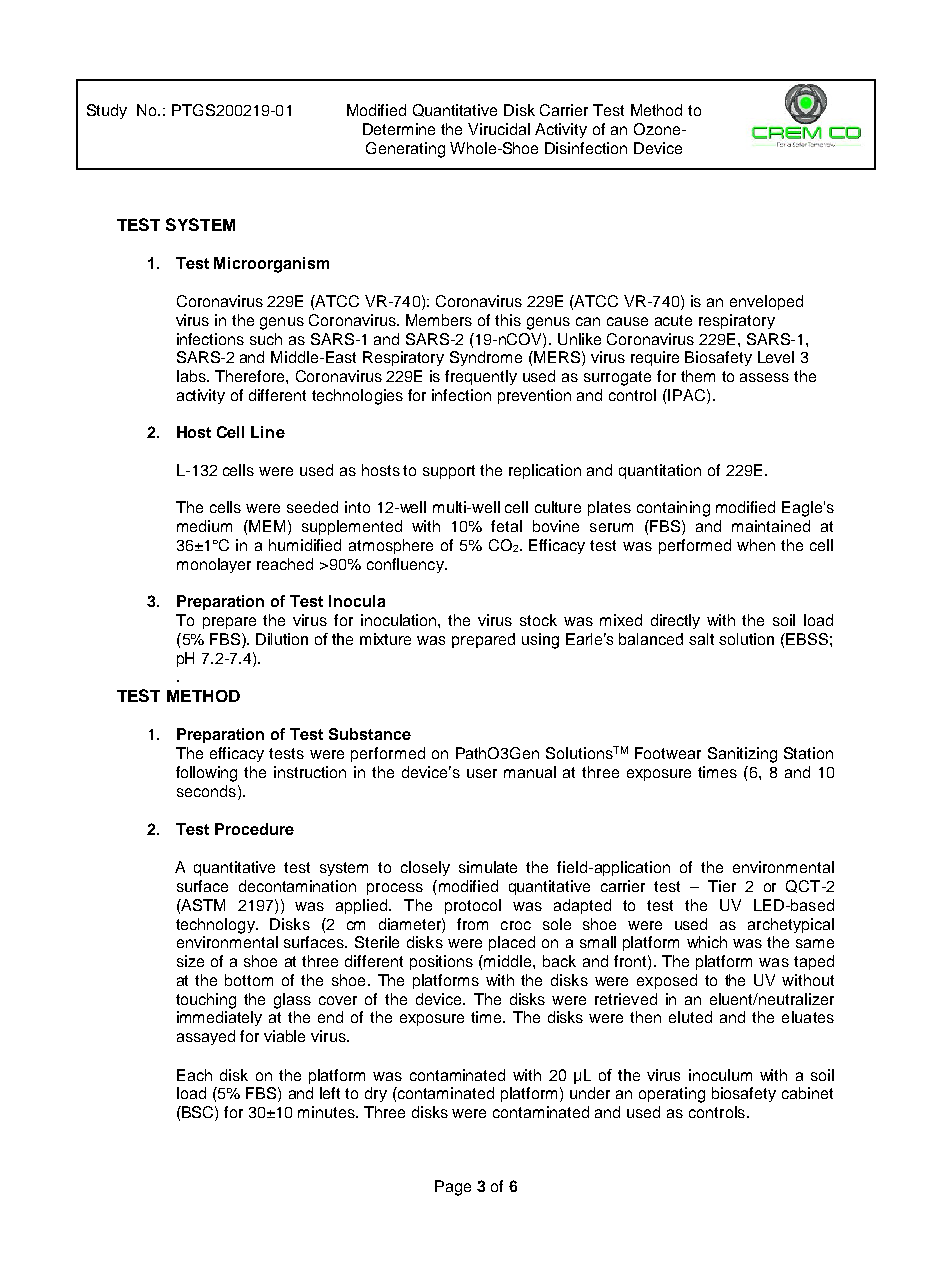 The height and width of the screenshot is (1275, 952). What do you see at coordinates (766, 302) in the screenshot?
I see `enveloped` at bounding box center [766, 302].
